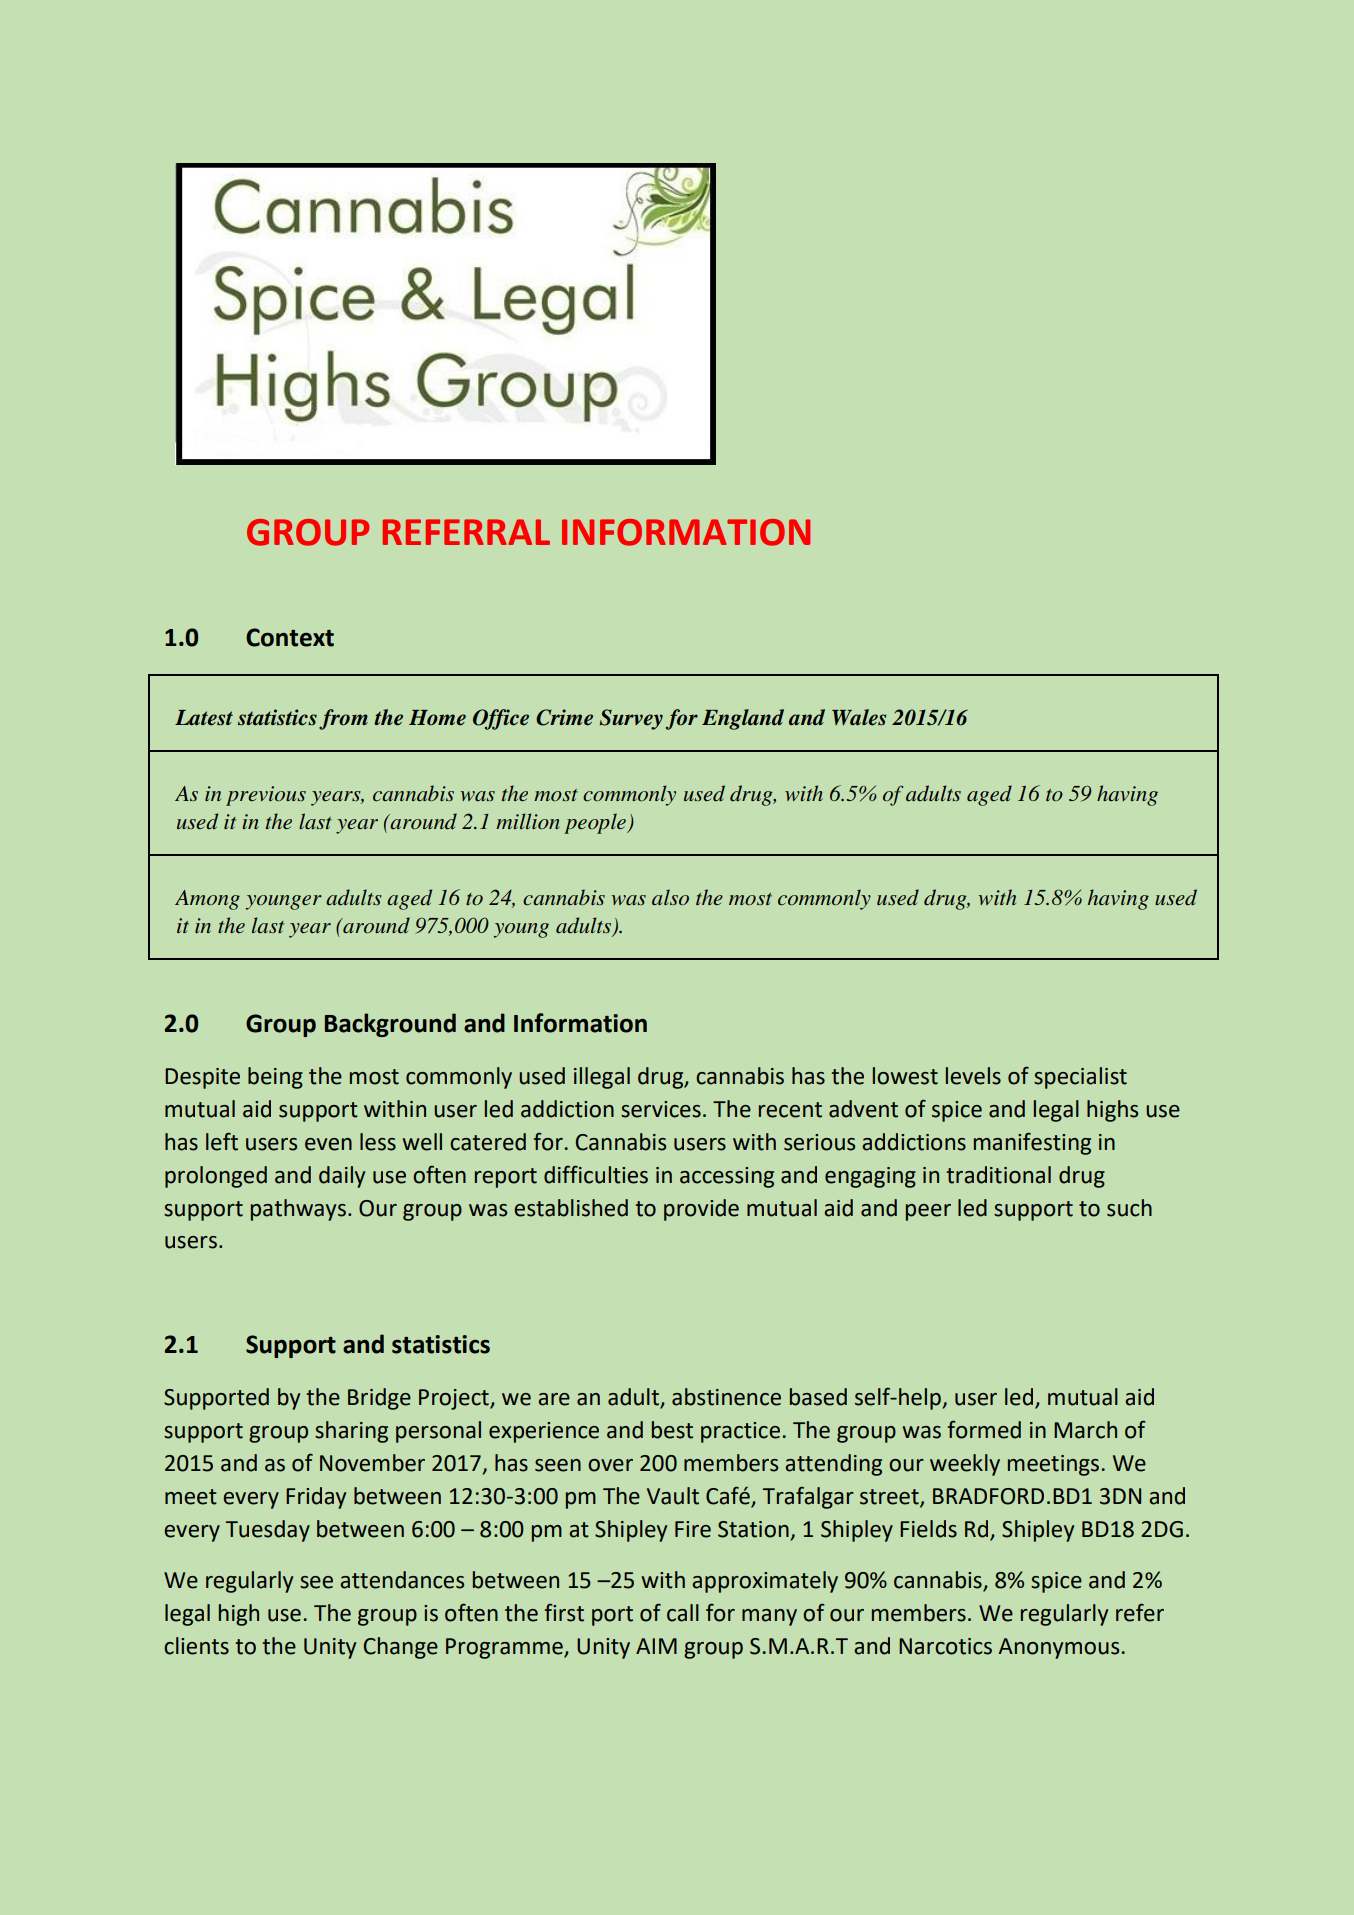 This image has height=1915, width=1354. Describe the element at coordinates (661, 1109) in the image. I see `services` at that location.
